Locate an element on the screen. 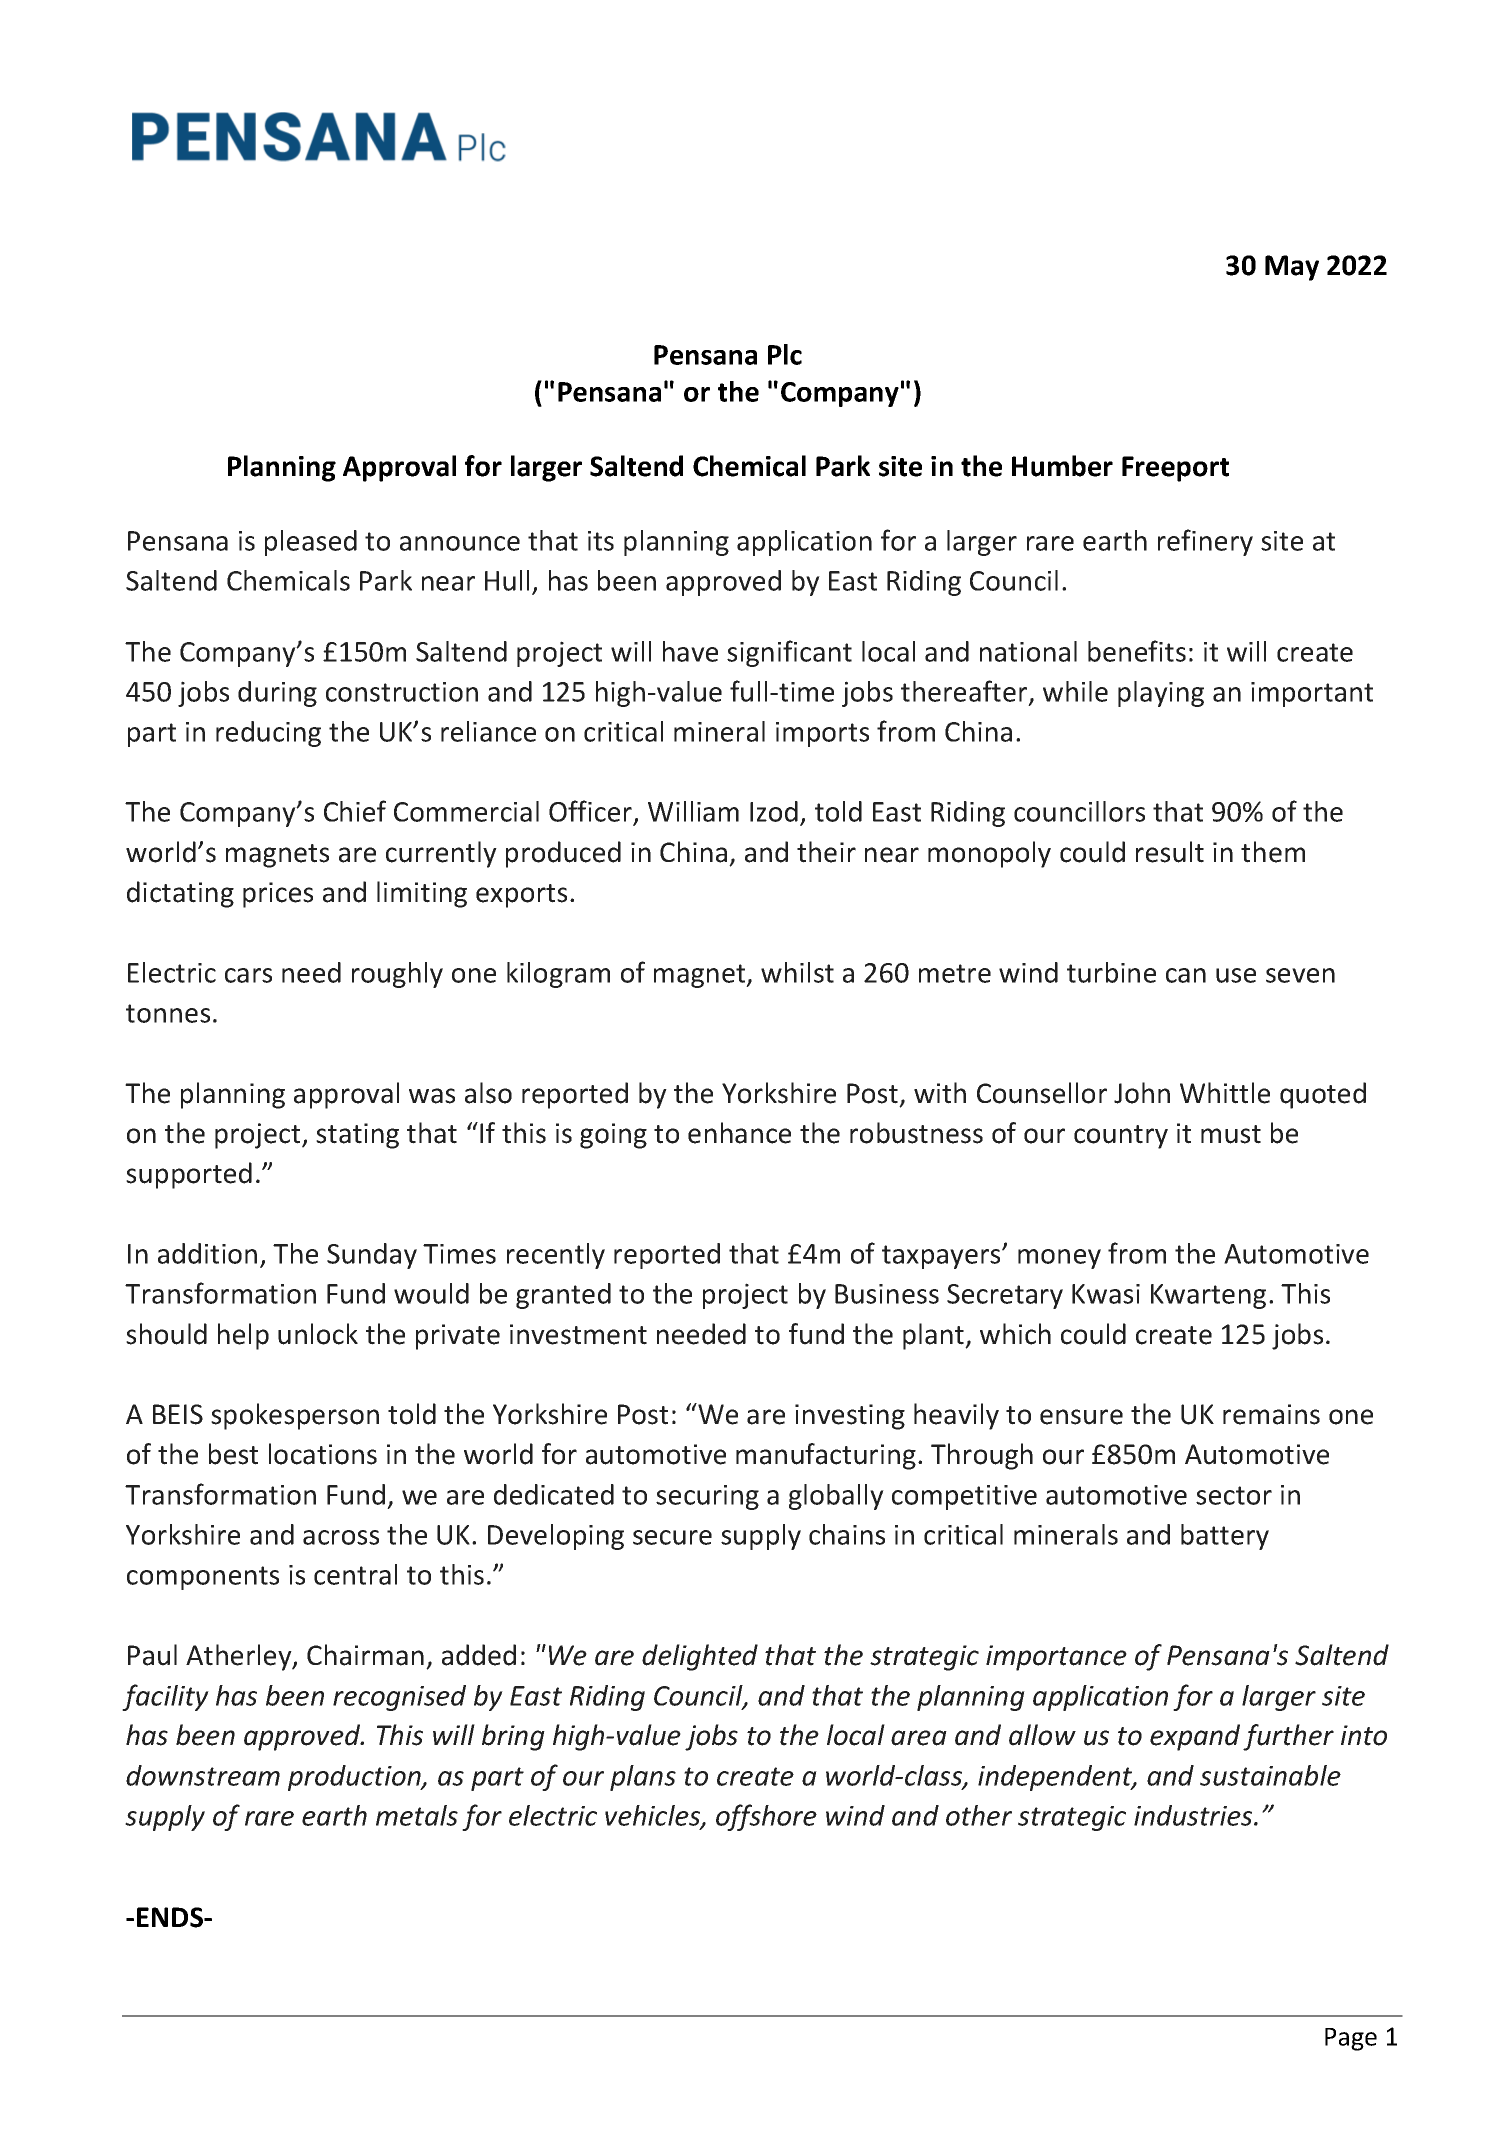  pleased is located at coordinates (311, 543).
